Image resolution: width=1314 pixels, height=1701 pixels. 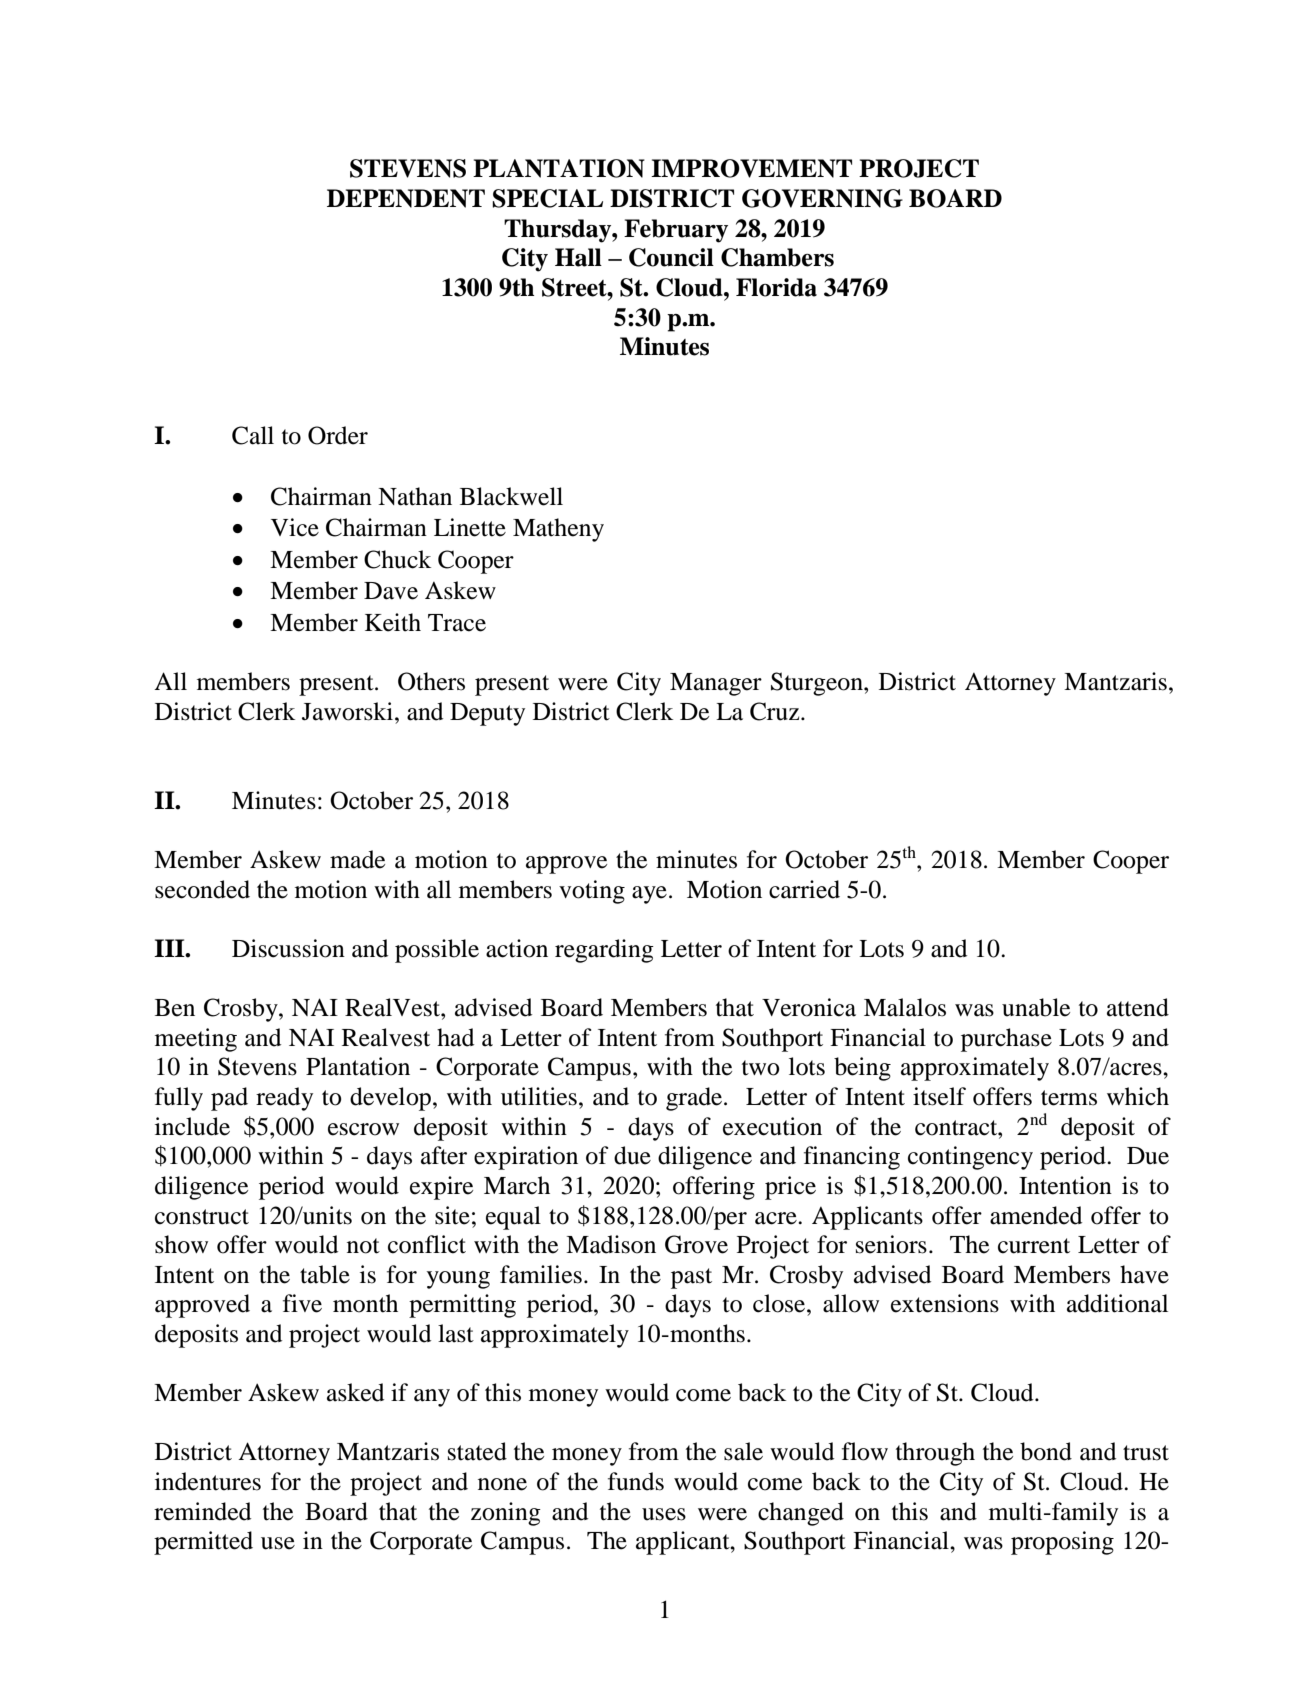 I want to click on proposing, so click(x=1062, y=1543).
